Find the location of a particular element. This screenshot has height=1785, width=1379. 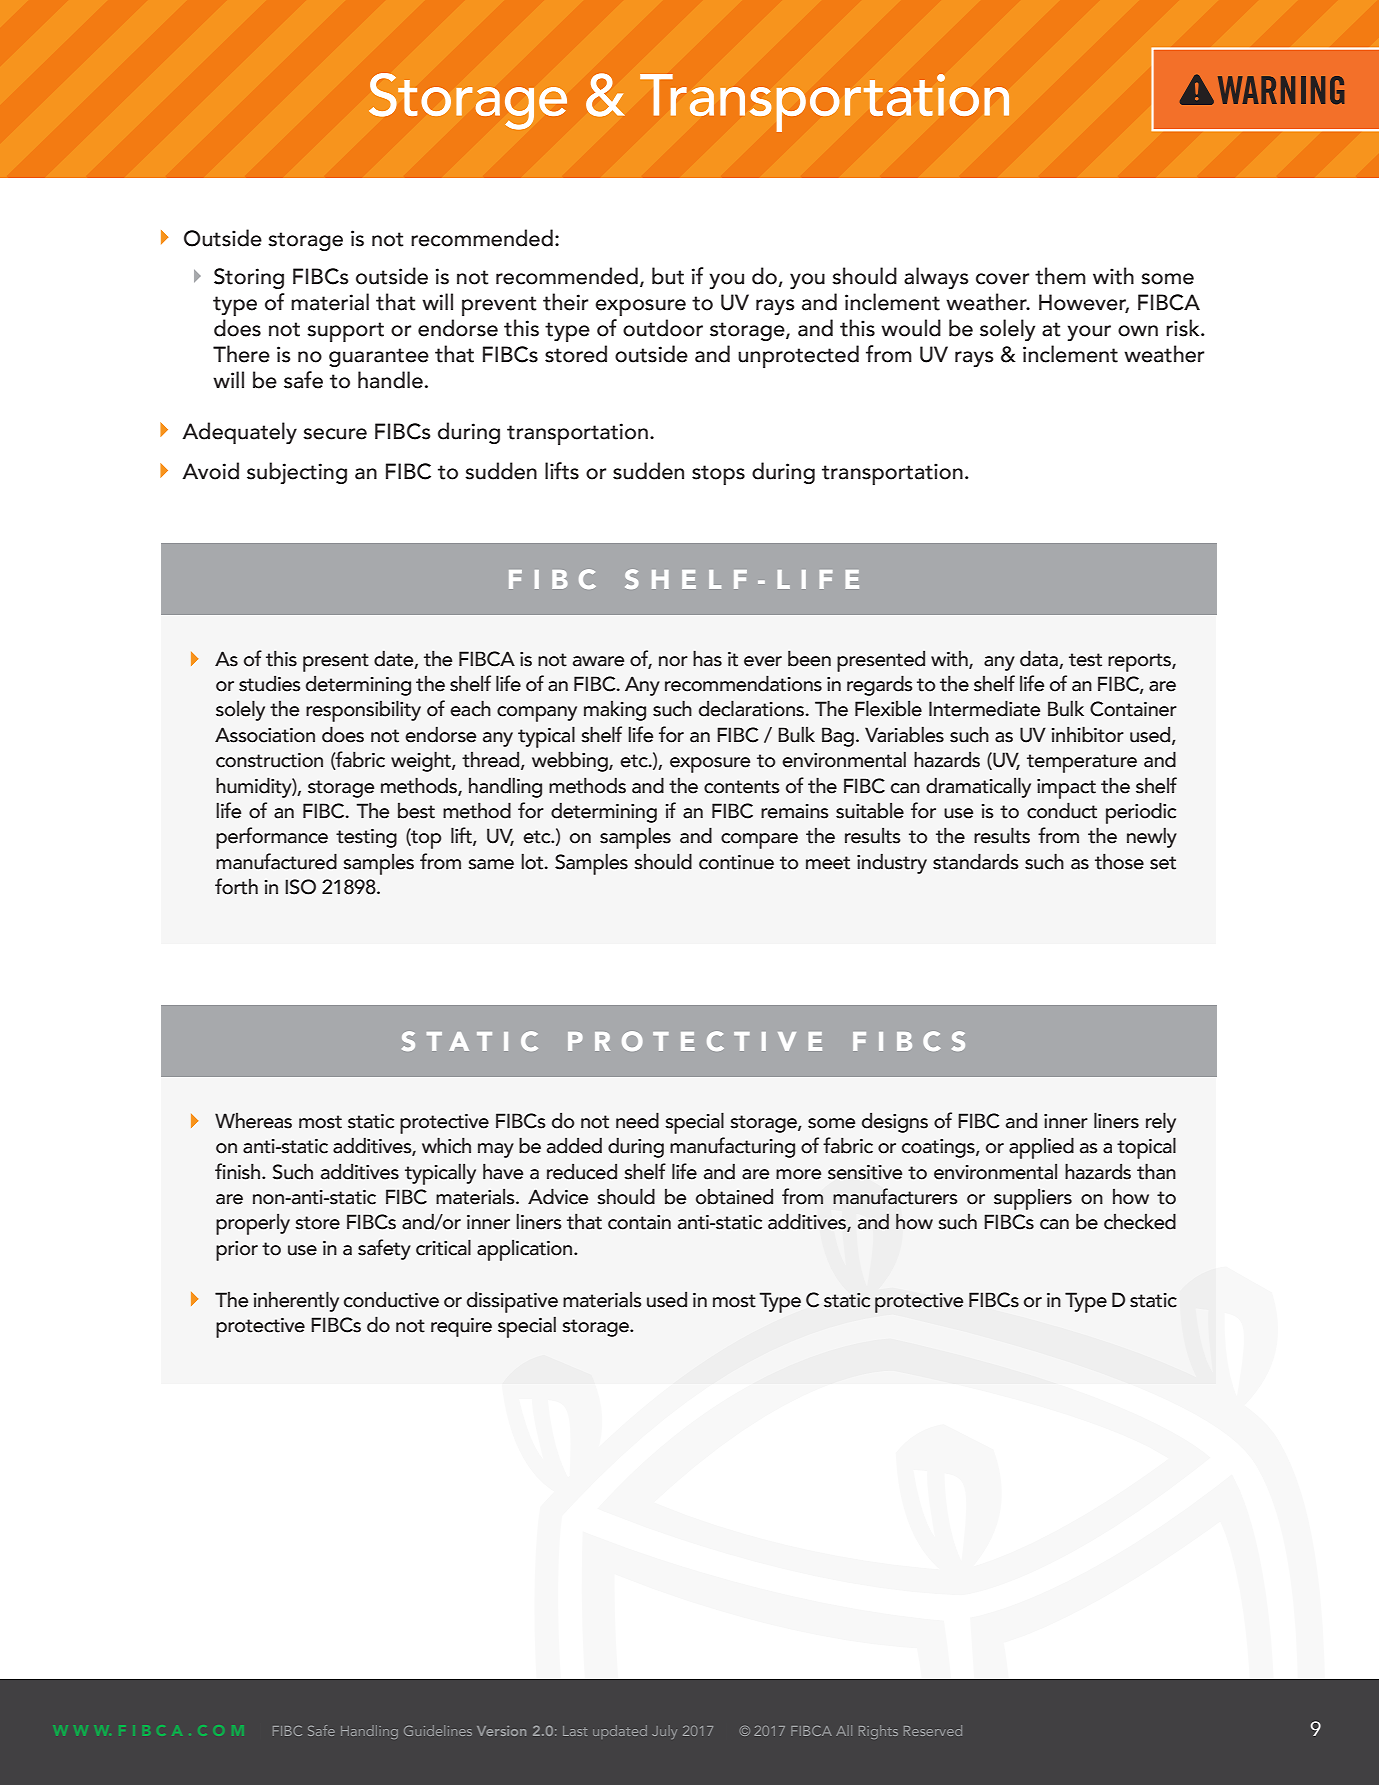

your is located at coordinates (1089, 333).
